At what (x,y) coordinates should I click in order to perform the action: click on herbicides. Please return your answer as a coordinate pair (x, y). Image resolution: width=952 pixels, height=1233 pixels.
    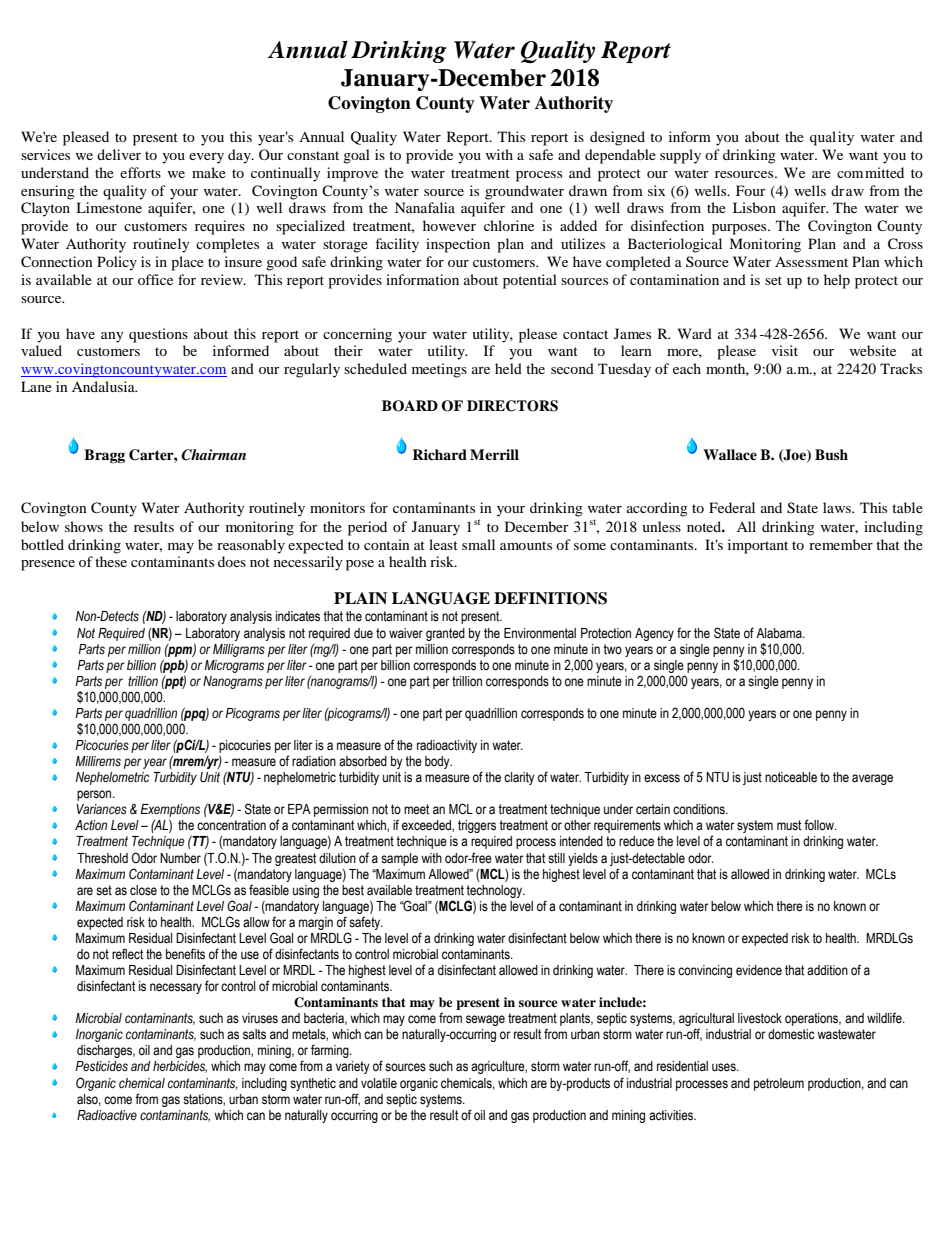
    Looking at the image, I should click on (180, 1067).
